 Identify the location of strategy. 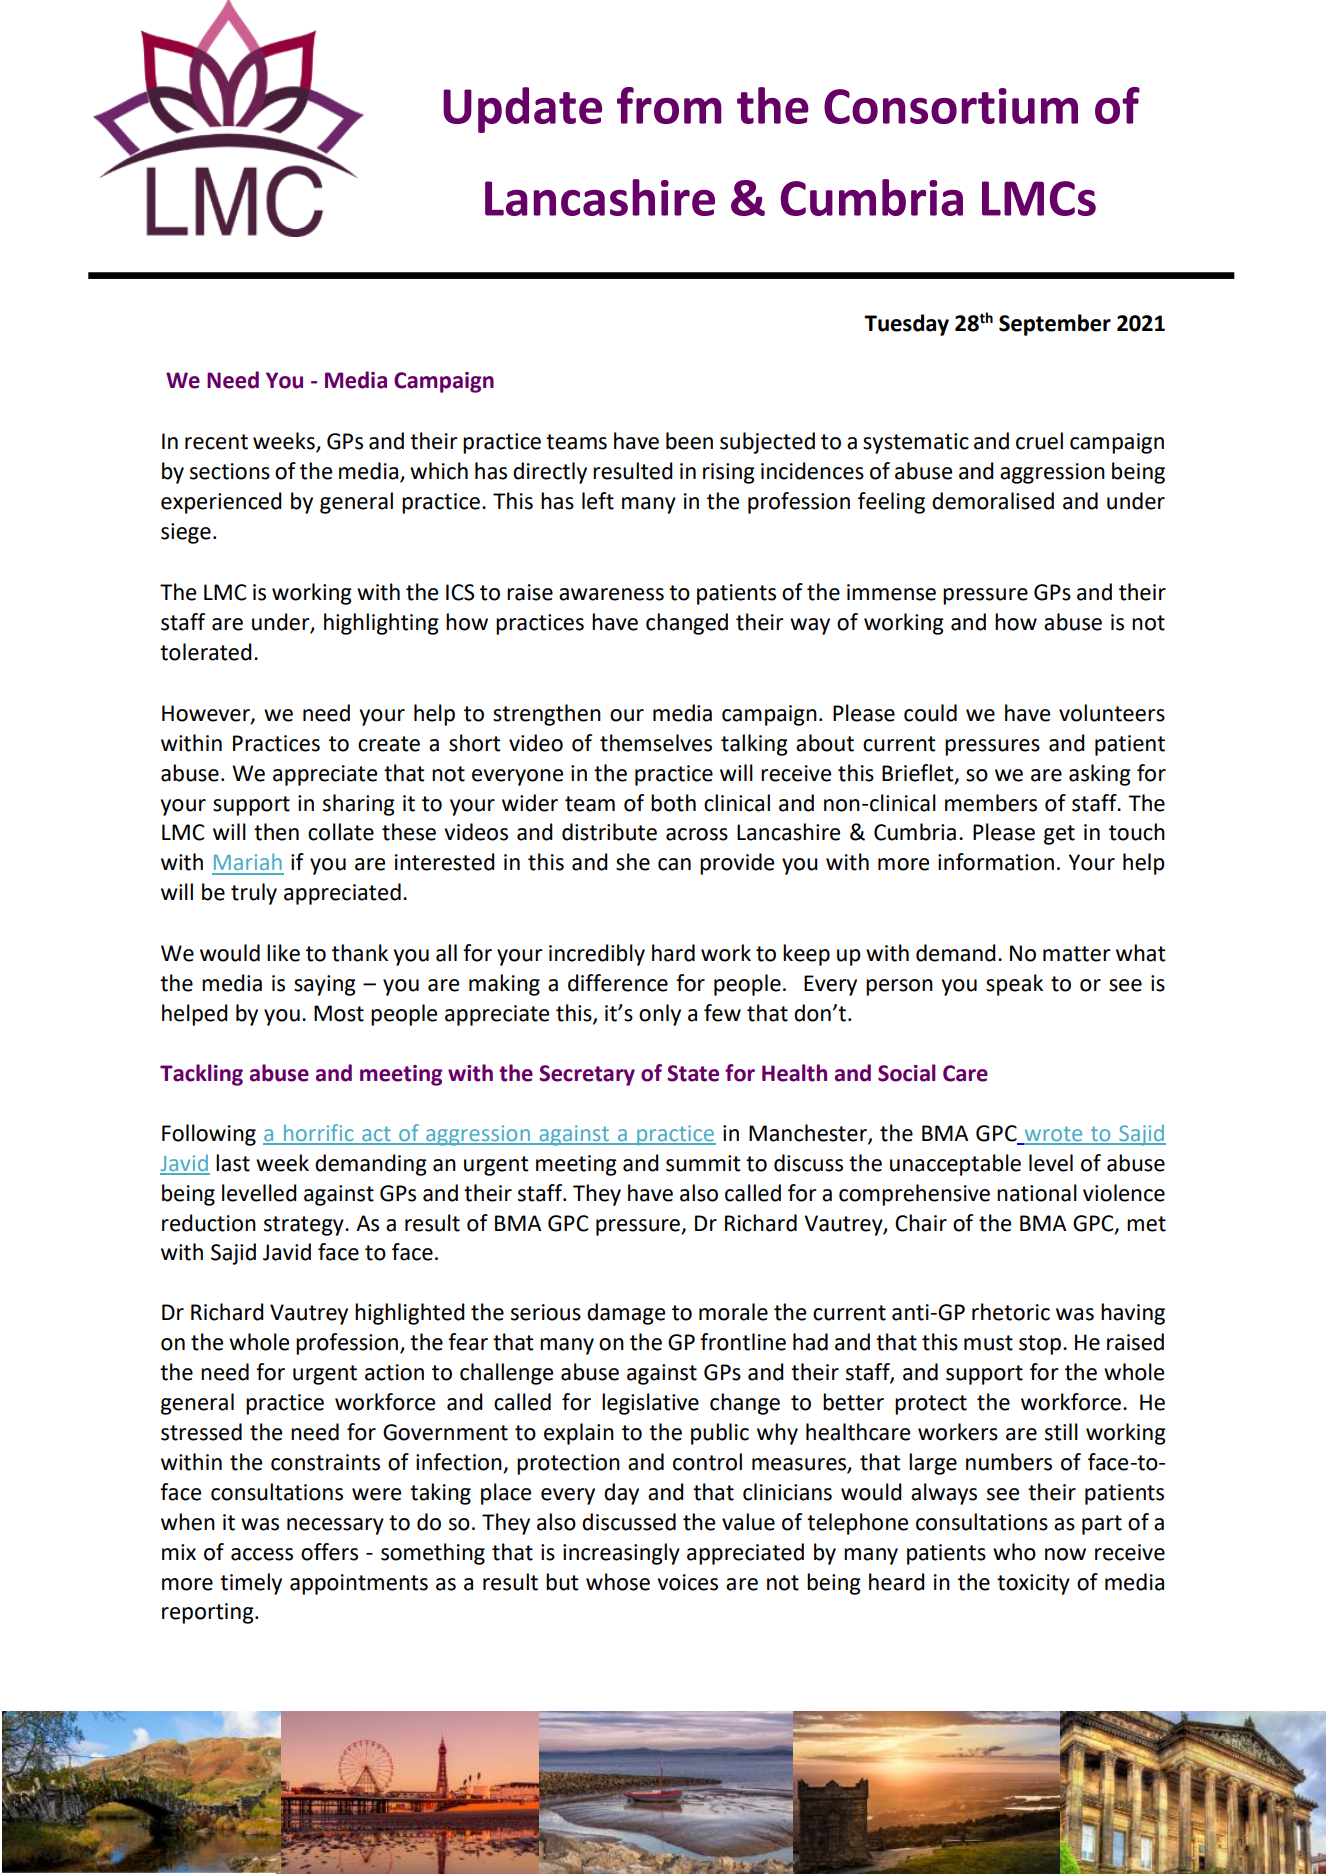
(305, 1226).
